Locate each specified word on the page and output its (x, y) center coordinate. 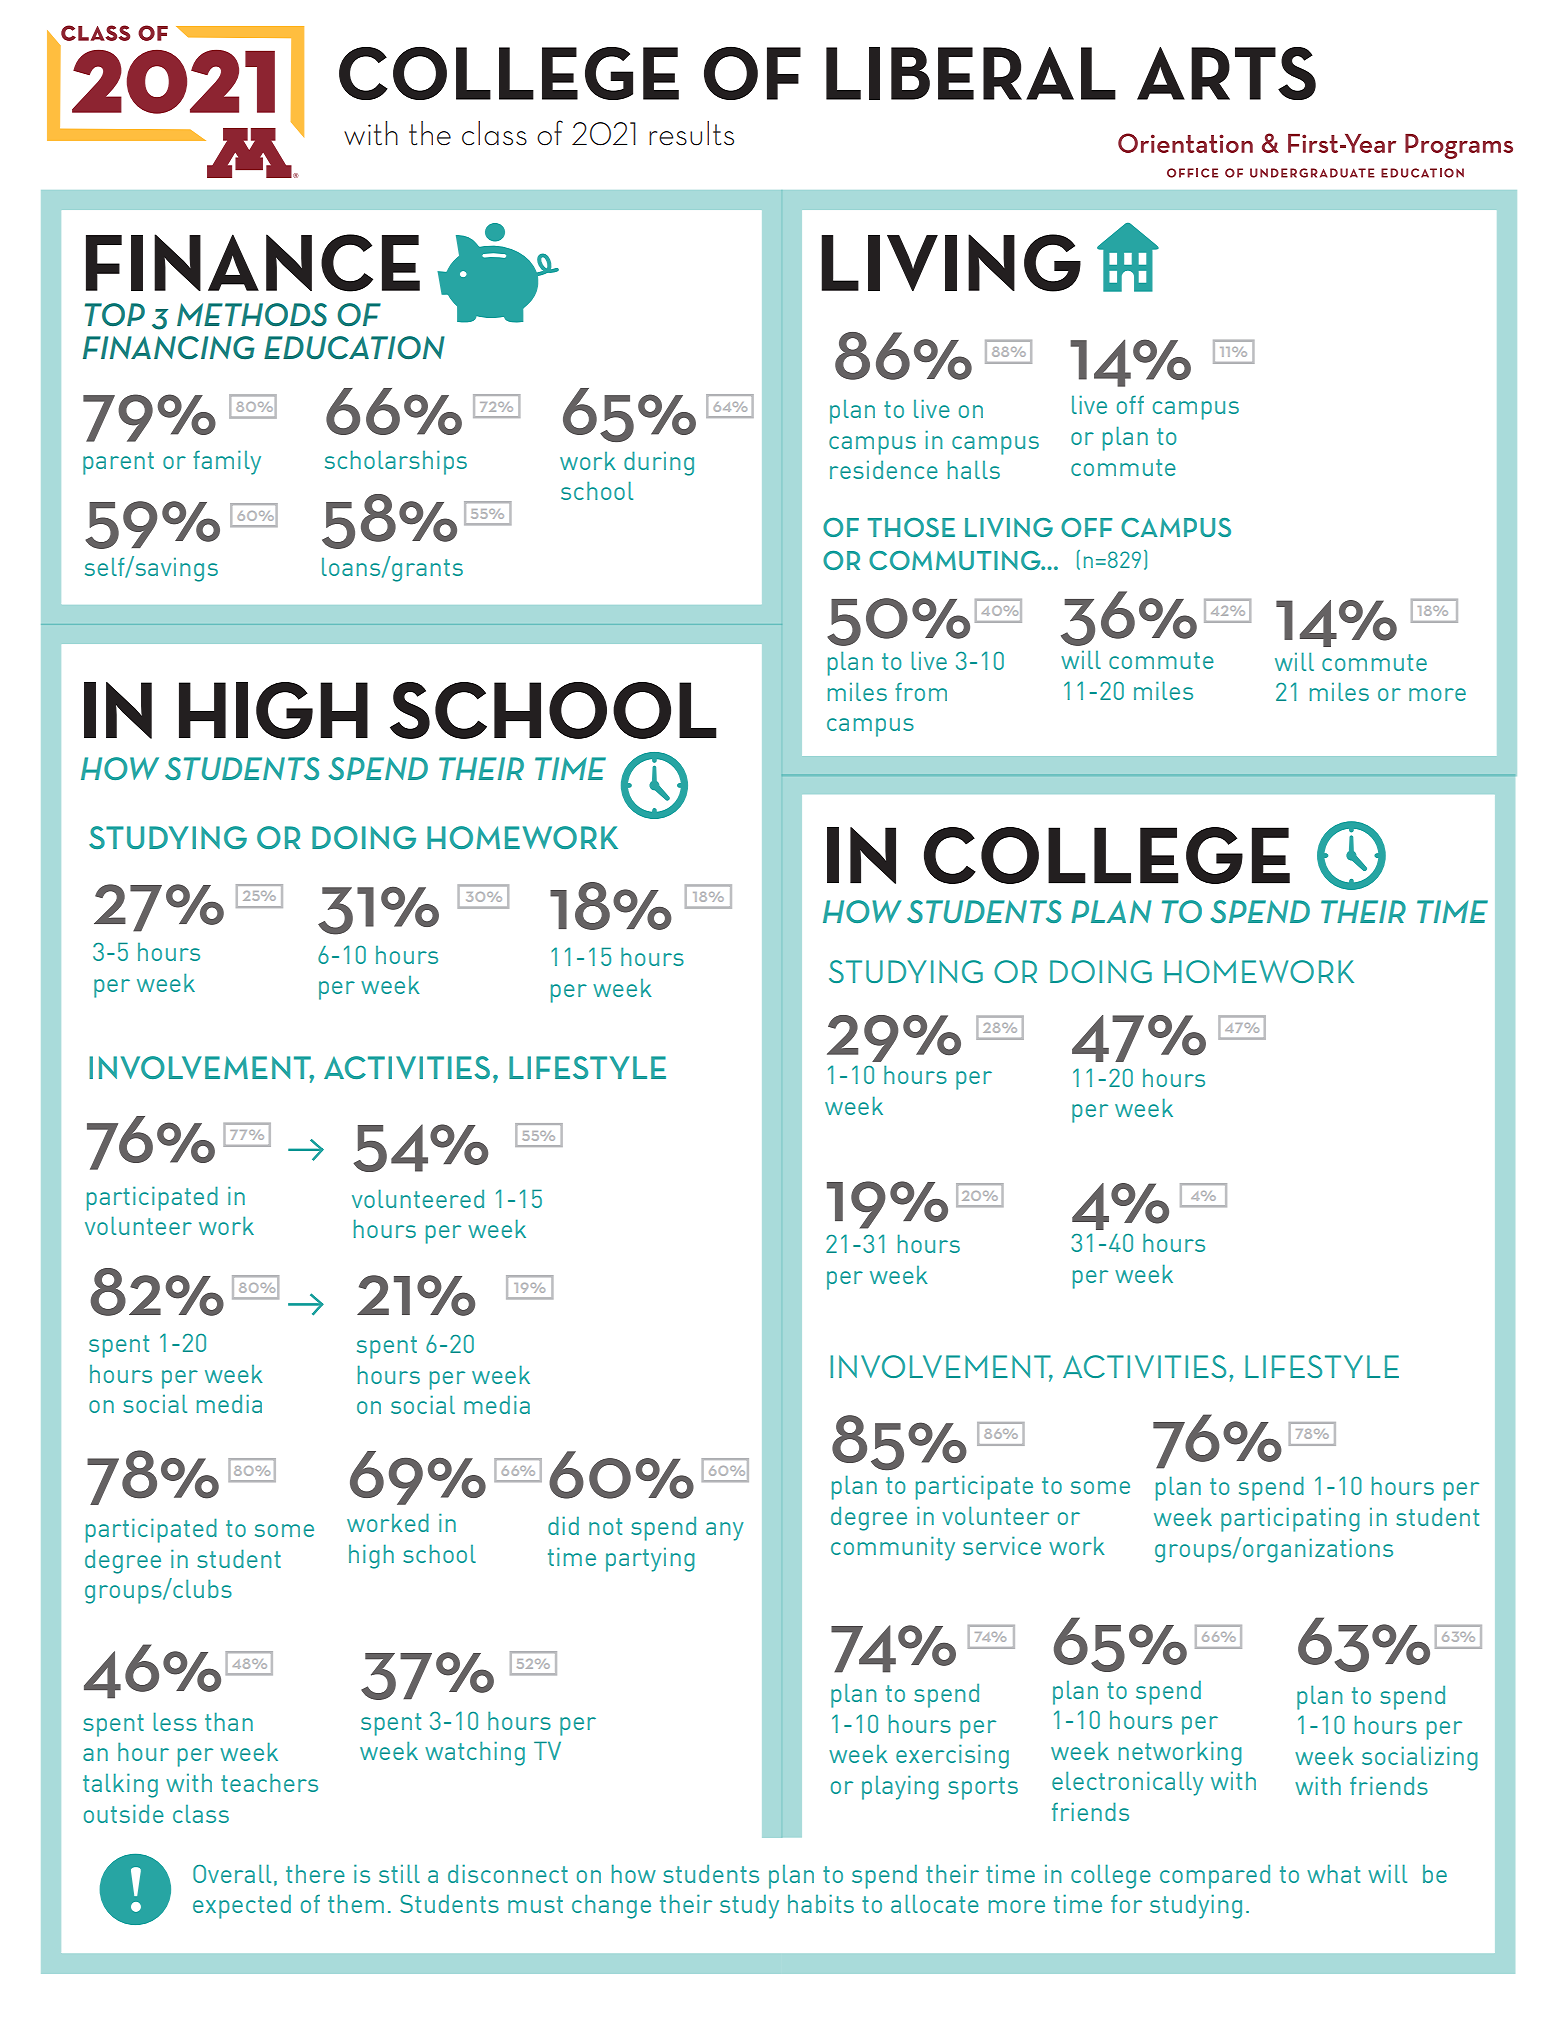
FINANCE (253, 263)
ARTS (1226, 73)
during (659, 463)
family (227, 462)
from (921, 691)
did (563, 1525)
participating (1290, 1519)
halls (974, 469)
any (725, 1531)
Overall (232, 1873)
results (691, 133)
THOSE (911, 527)
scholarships (396, 462)
